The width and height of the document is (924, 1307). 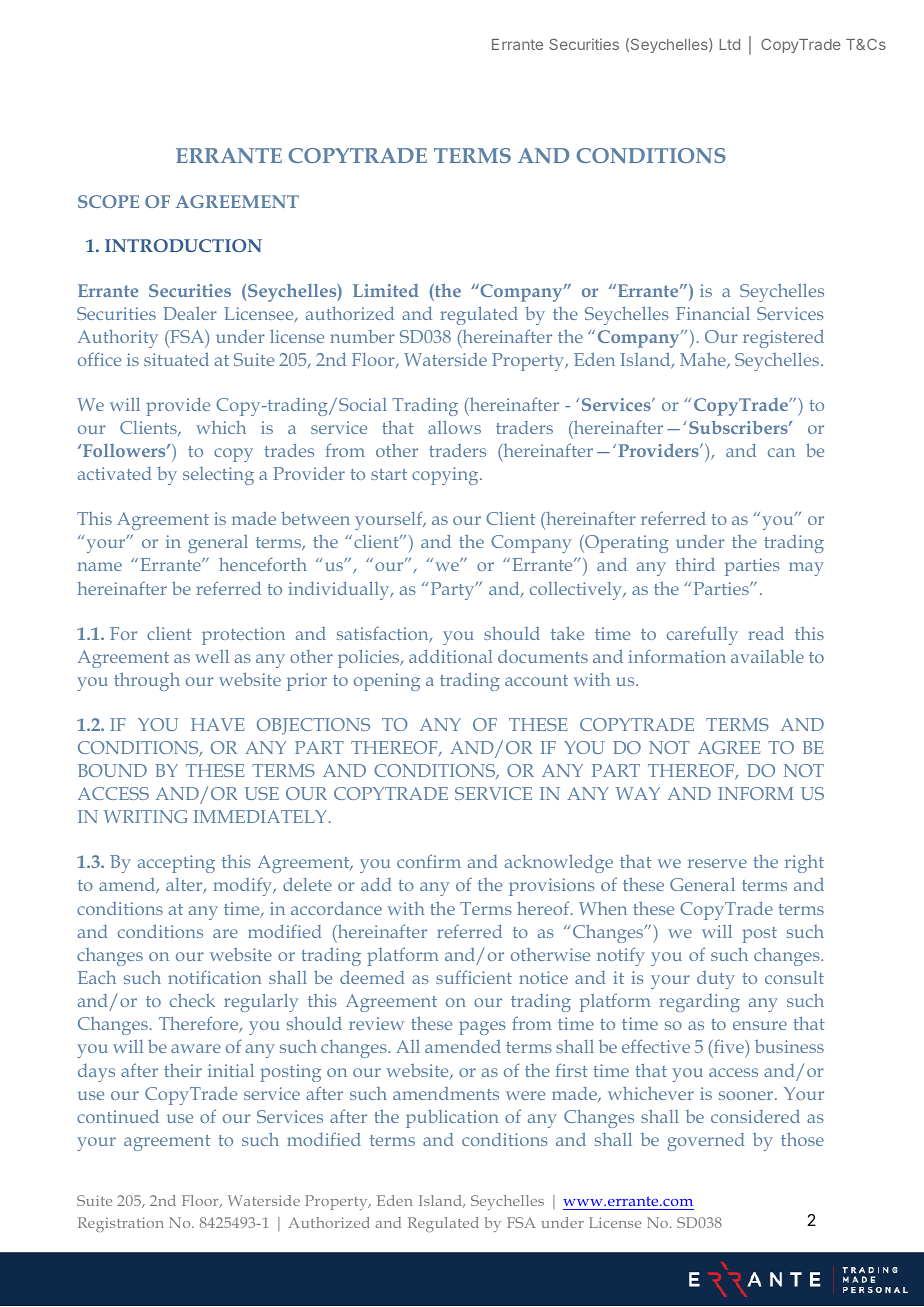 What do you see at coordinates (121, 1224) in the document?
I see `Registration` at bounding box center [121, 1224].
